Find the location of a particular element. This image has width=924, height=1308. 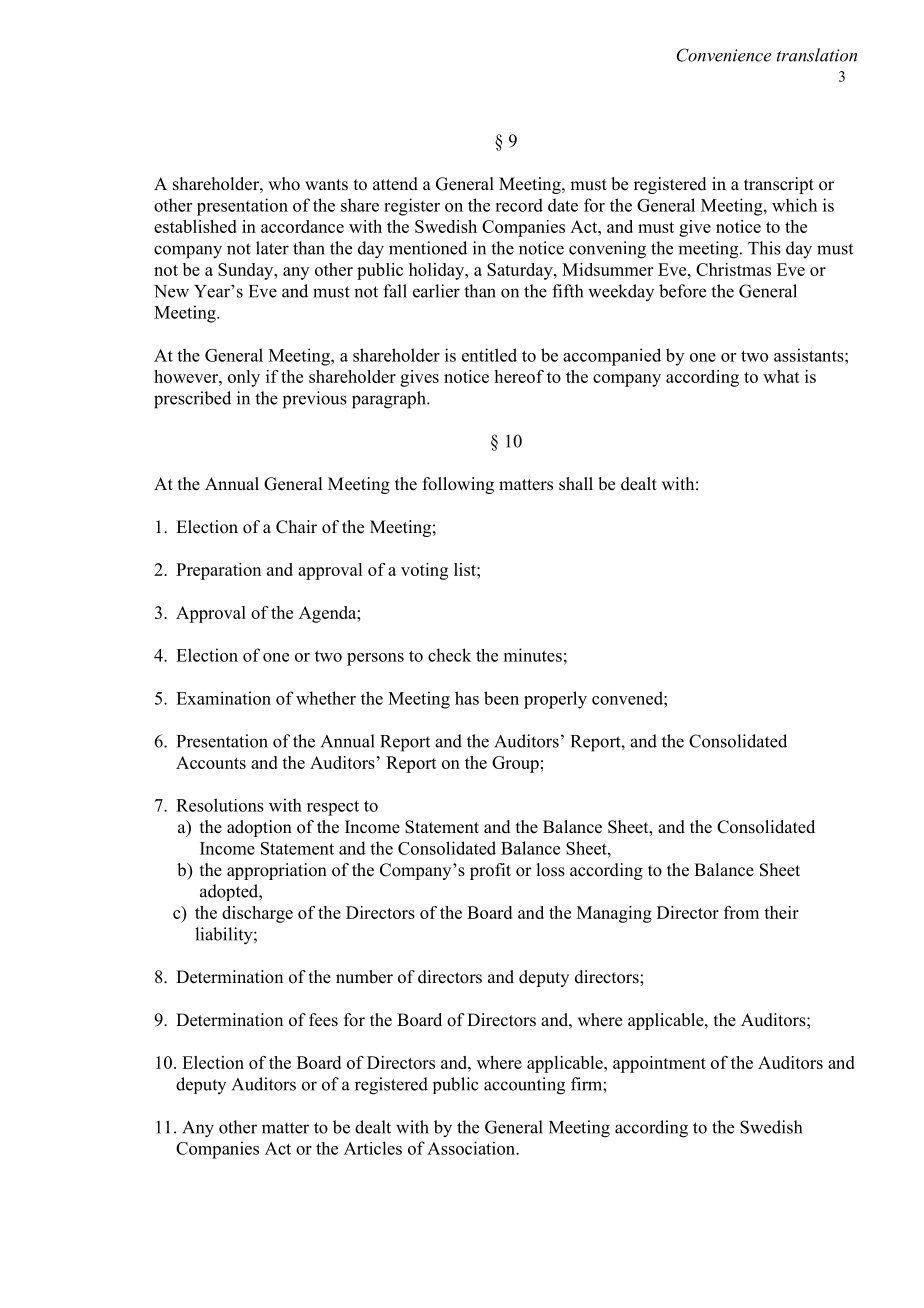

Accounts is located at coordinates (211, 762).
